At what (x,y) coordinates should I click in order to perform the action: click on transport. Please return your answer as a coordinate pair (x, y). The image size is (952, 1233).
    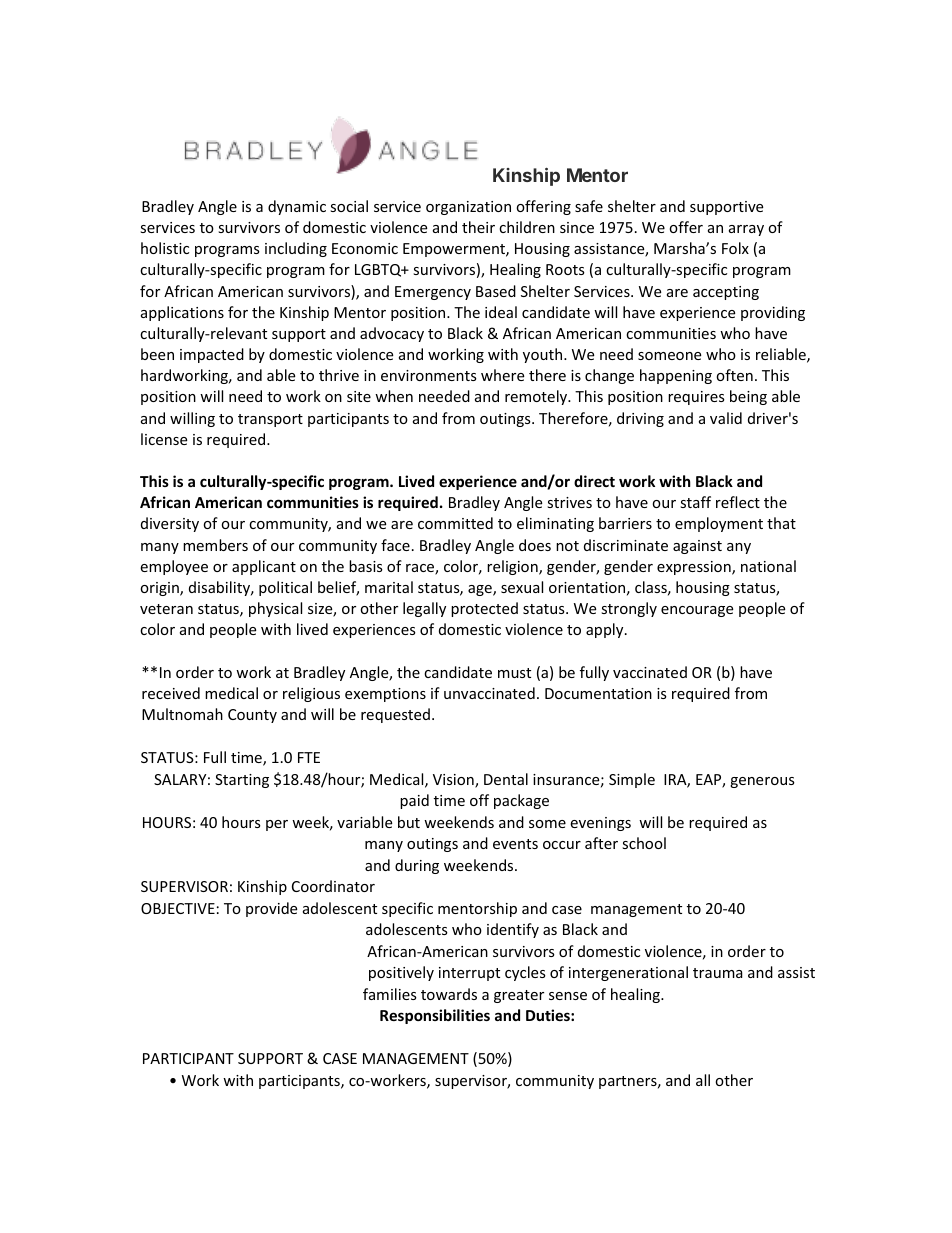
    Looking at the image, I should click on (270, 420).
